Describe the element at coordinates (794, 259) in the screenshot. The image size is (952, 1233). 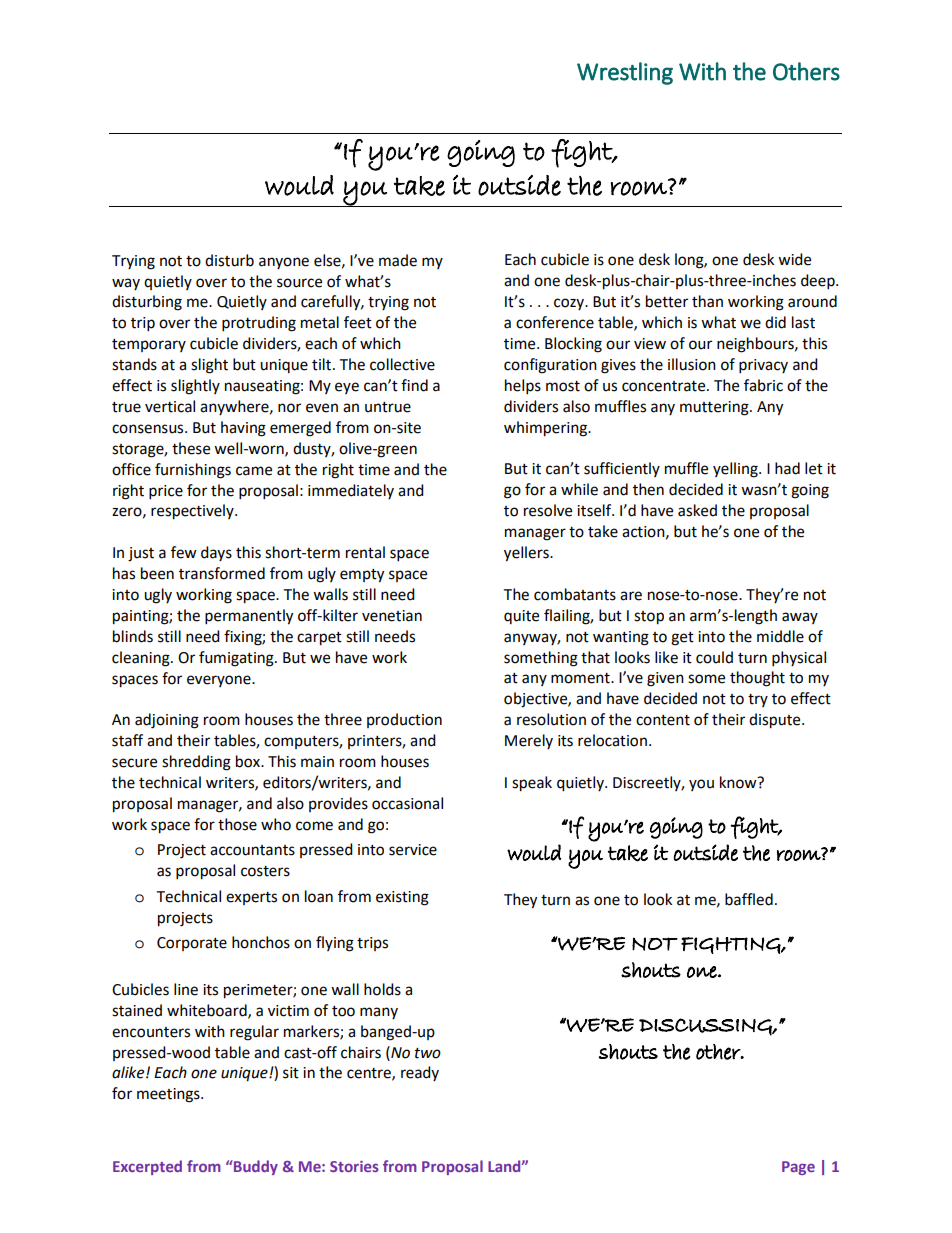
I see `wide` at that location.
